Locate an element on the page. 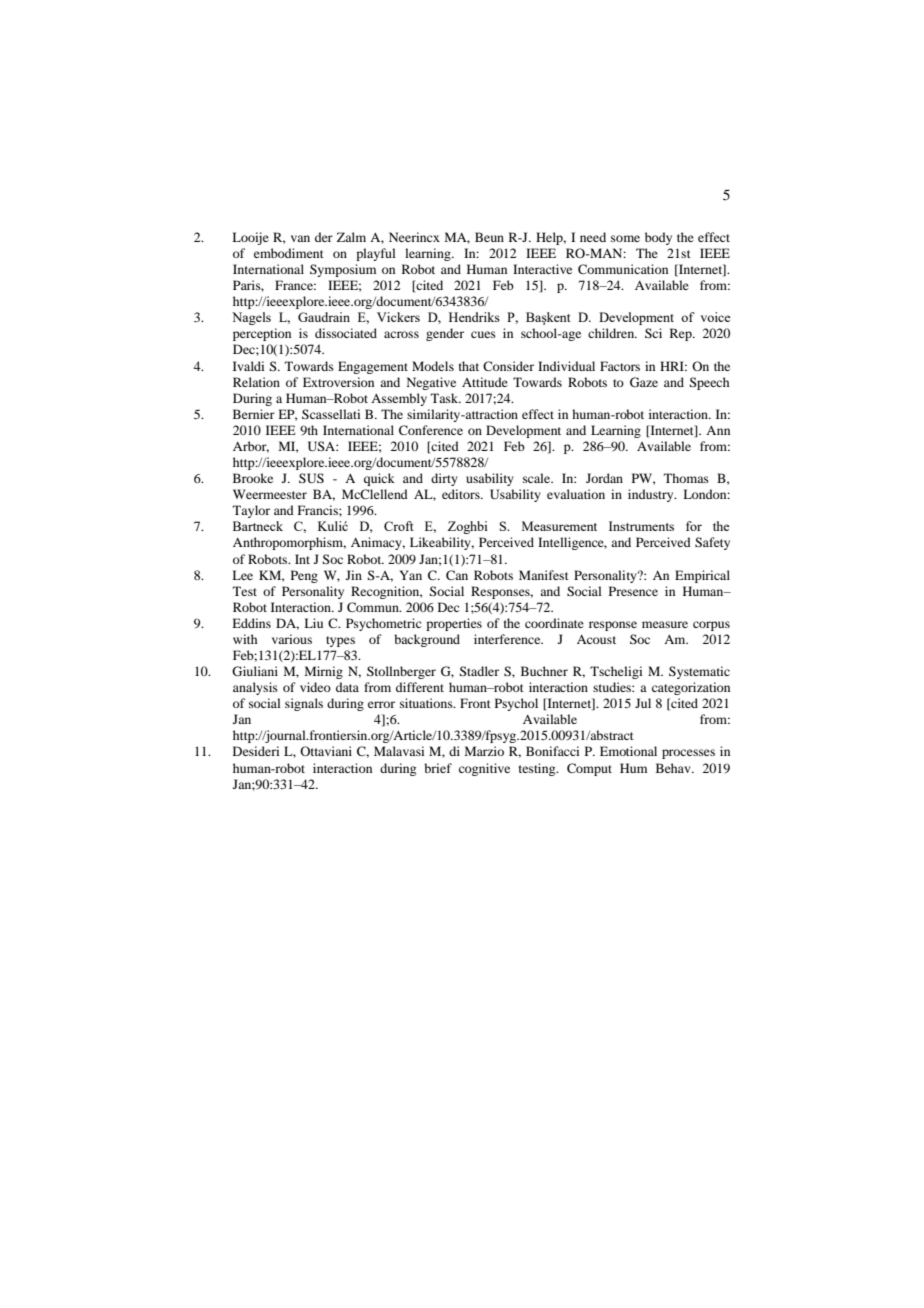 This document has height=1308, width=924. interference is located at coordinates (508, 639).
